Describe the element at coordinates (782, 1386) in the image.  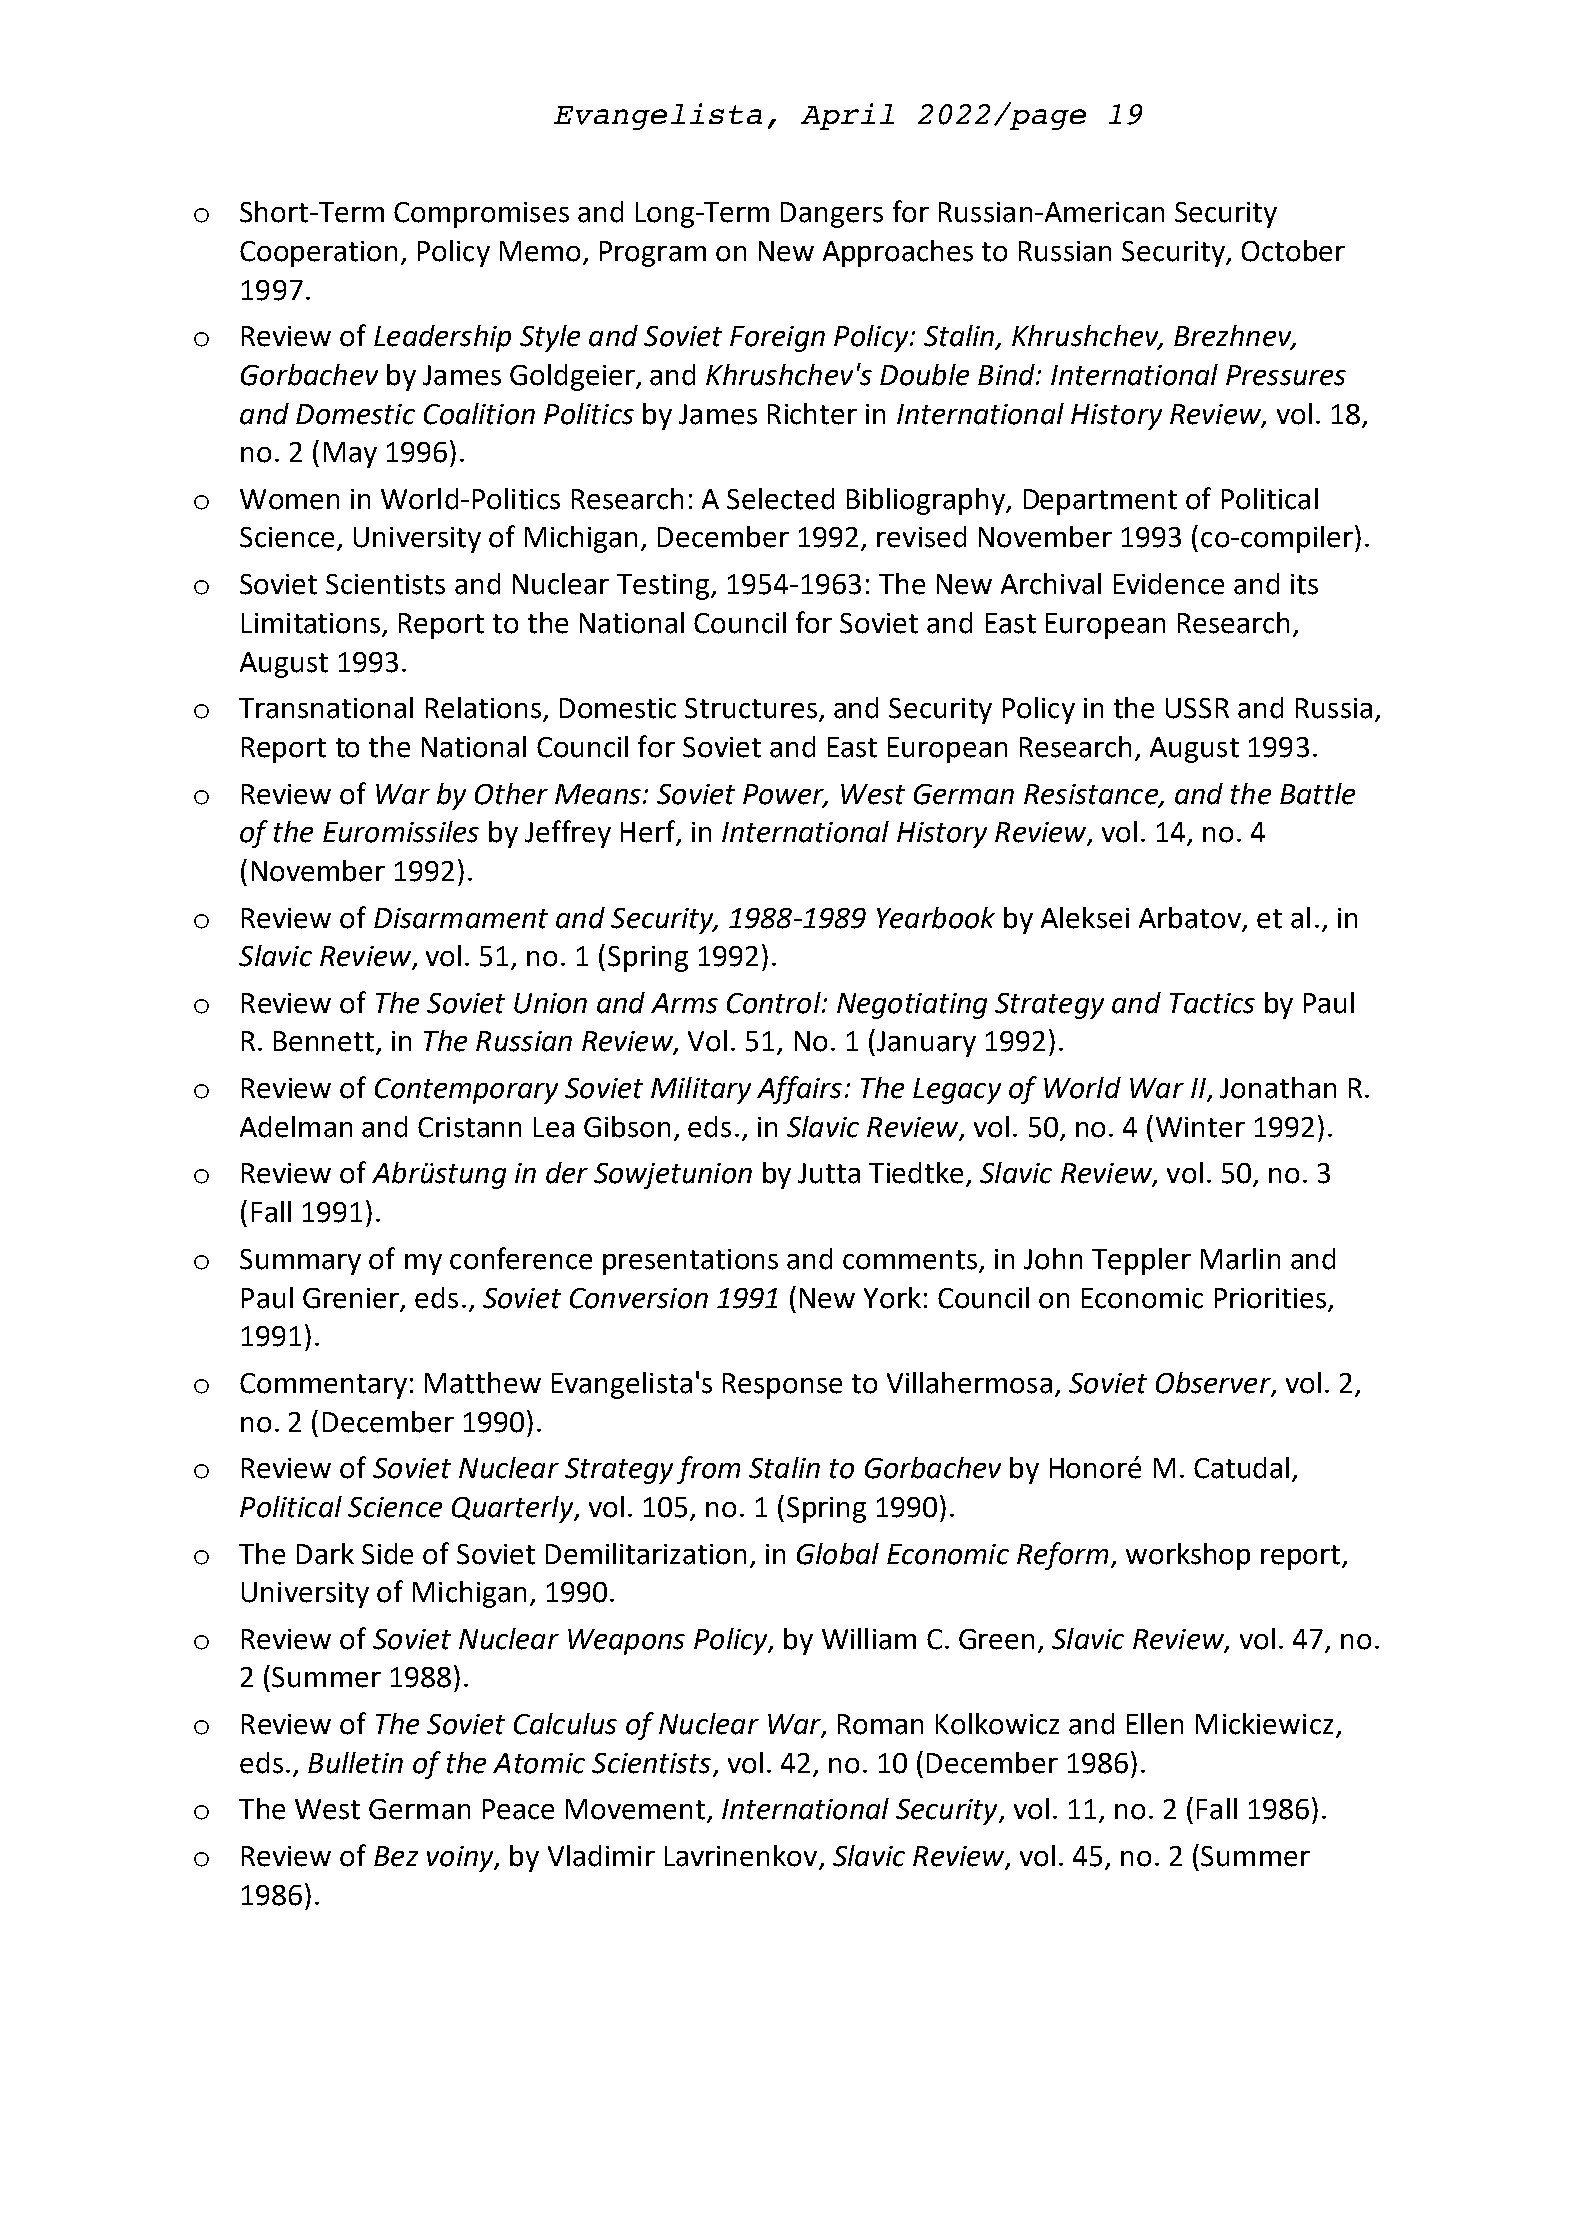
I see `Response` at that location.
